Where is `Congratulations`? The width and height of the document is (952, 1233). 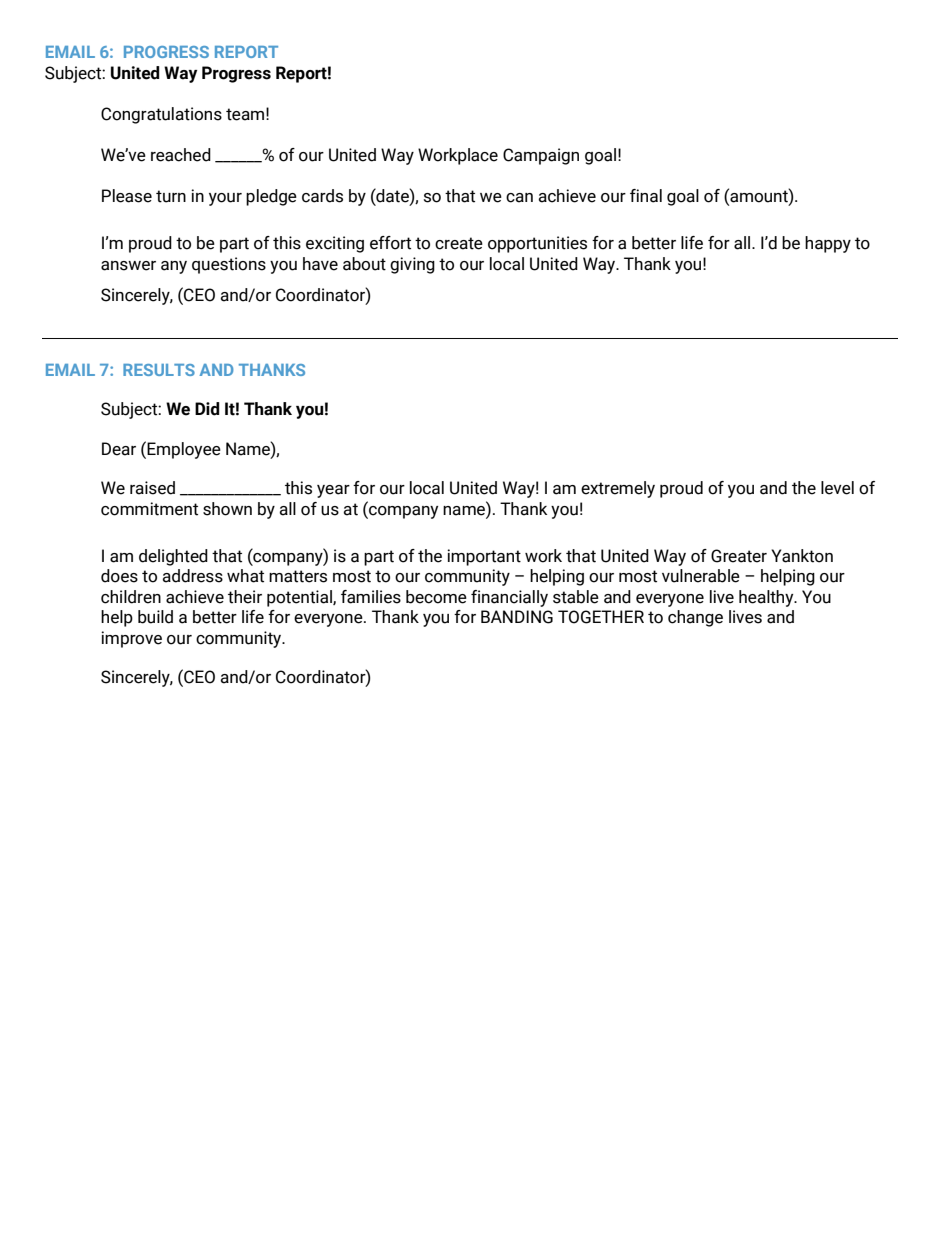
Congratulations is located at coordinates (161, 115).
